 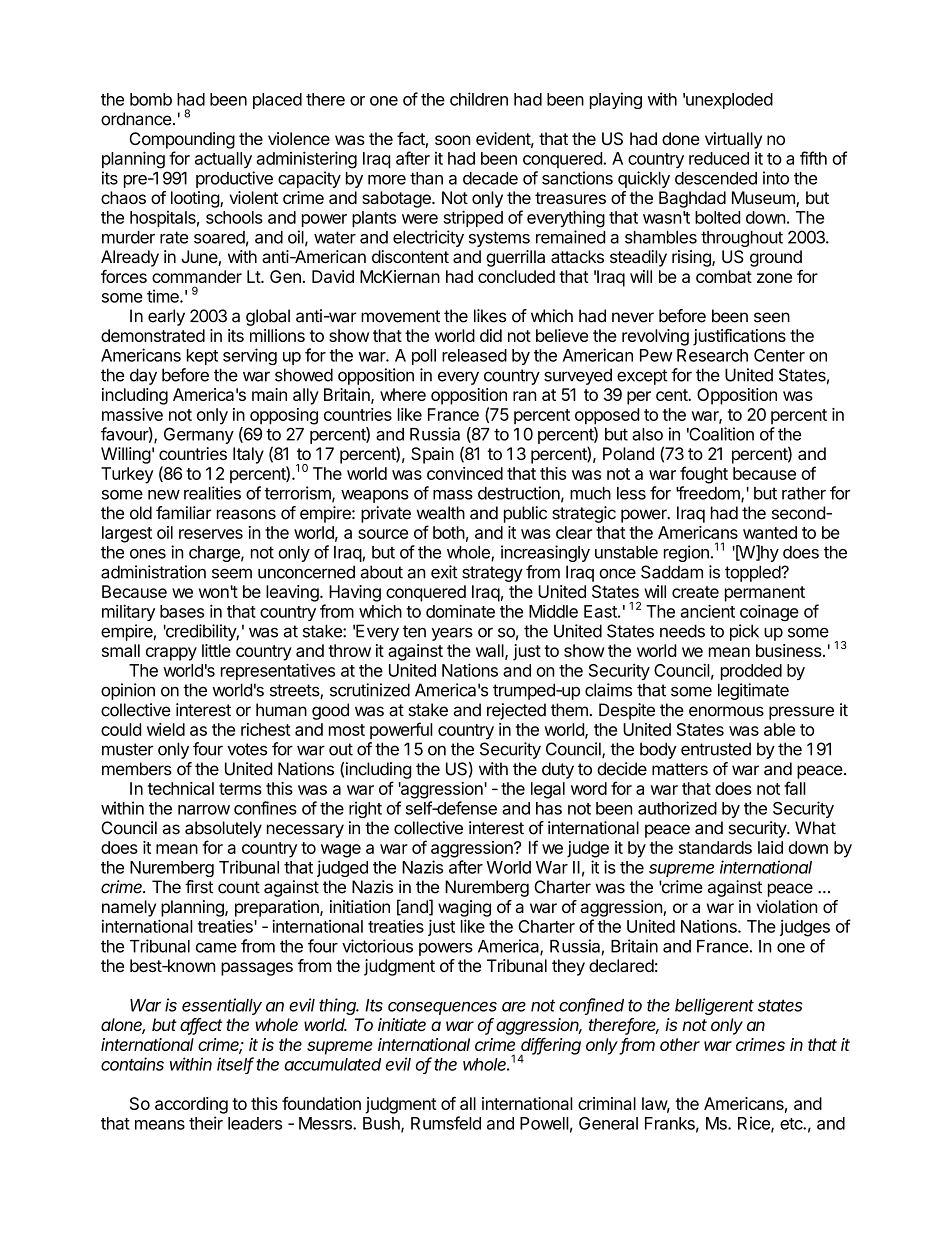 What do you see at coordinates (182, 611) in the screenshot?
I see `bases` at bounding box center [182, 611].
